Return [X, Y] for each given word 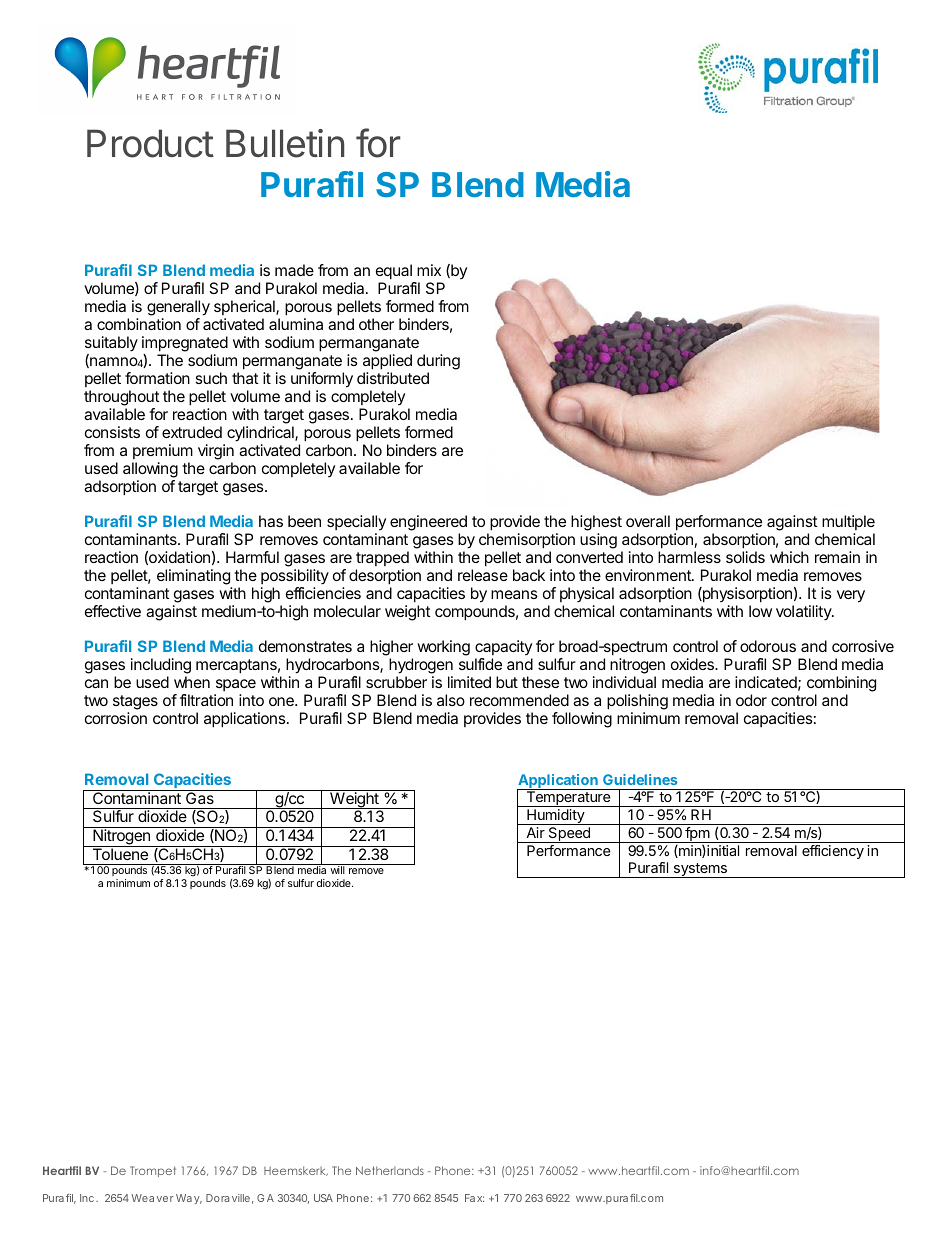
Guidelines [640, 779]
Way [189, 1199]
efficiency [833, 852]
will [337, 870]
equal [395, 273]
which [789, 557]
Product [150, 143]
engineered [428, 523]
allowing [150, 470]
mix [429, 270]
